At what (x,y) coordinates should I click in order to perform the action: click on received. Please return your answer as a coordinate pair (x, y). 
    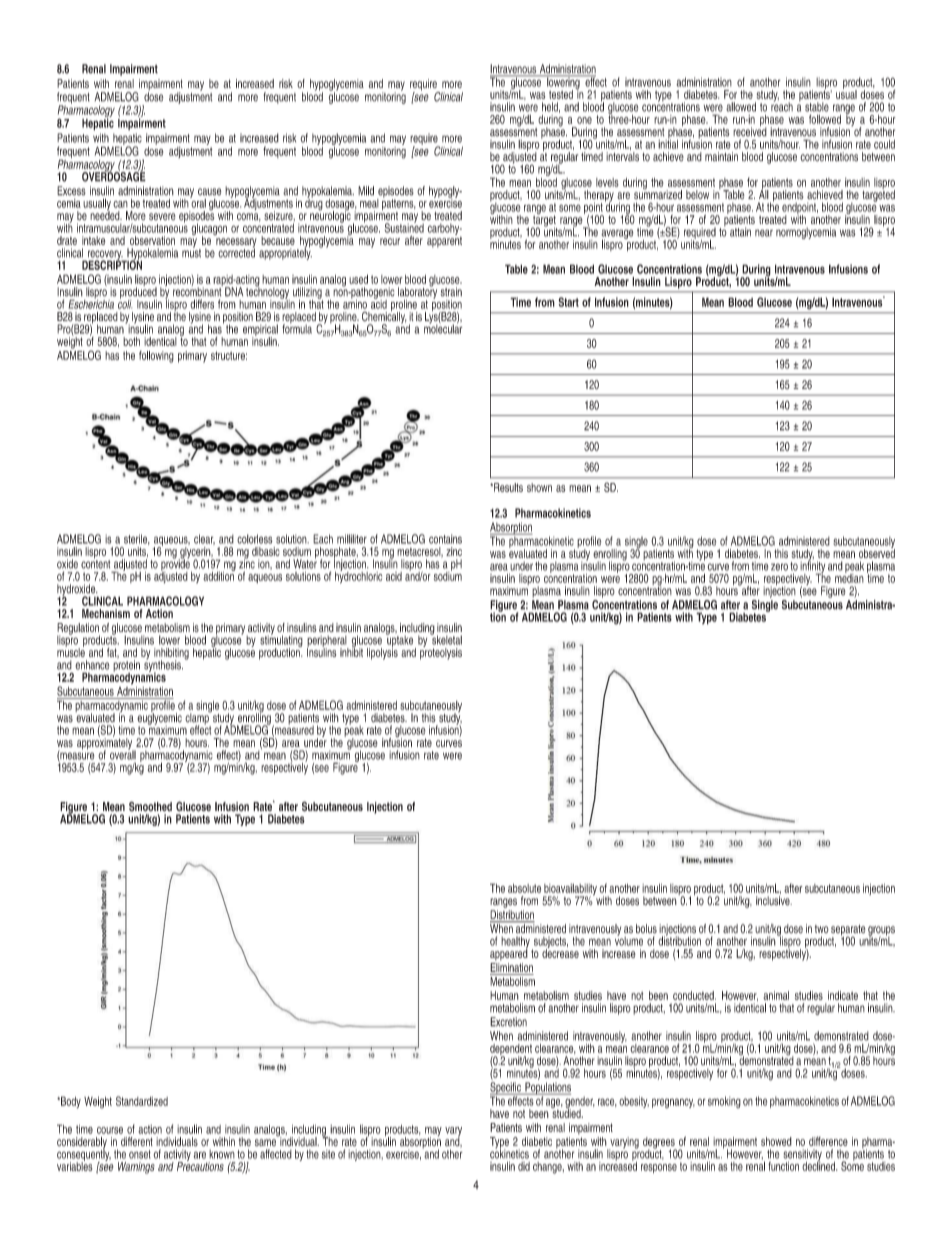
    Looking at the image, I should click on (750, 131).
